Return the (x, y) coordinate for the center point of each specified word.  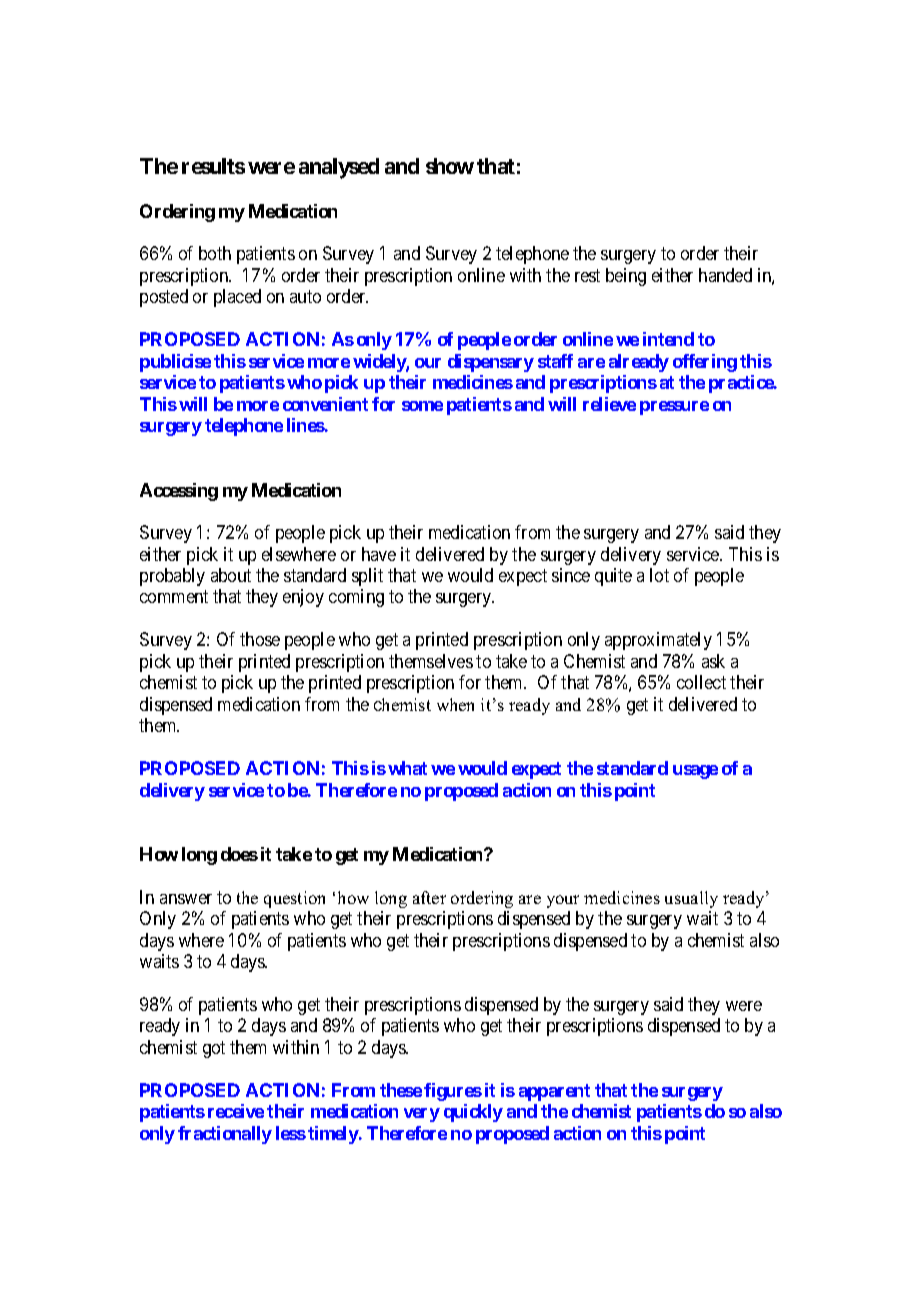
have (379, 554)
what (407, 768)
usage (695, 772)
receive (236, 1111)
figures (453, 1092)
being (626, 277)
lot (659, 575)
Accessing (179, 492)
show (450, 166)
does (239, 854)
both (215, 253)
